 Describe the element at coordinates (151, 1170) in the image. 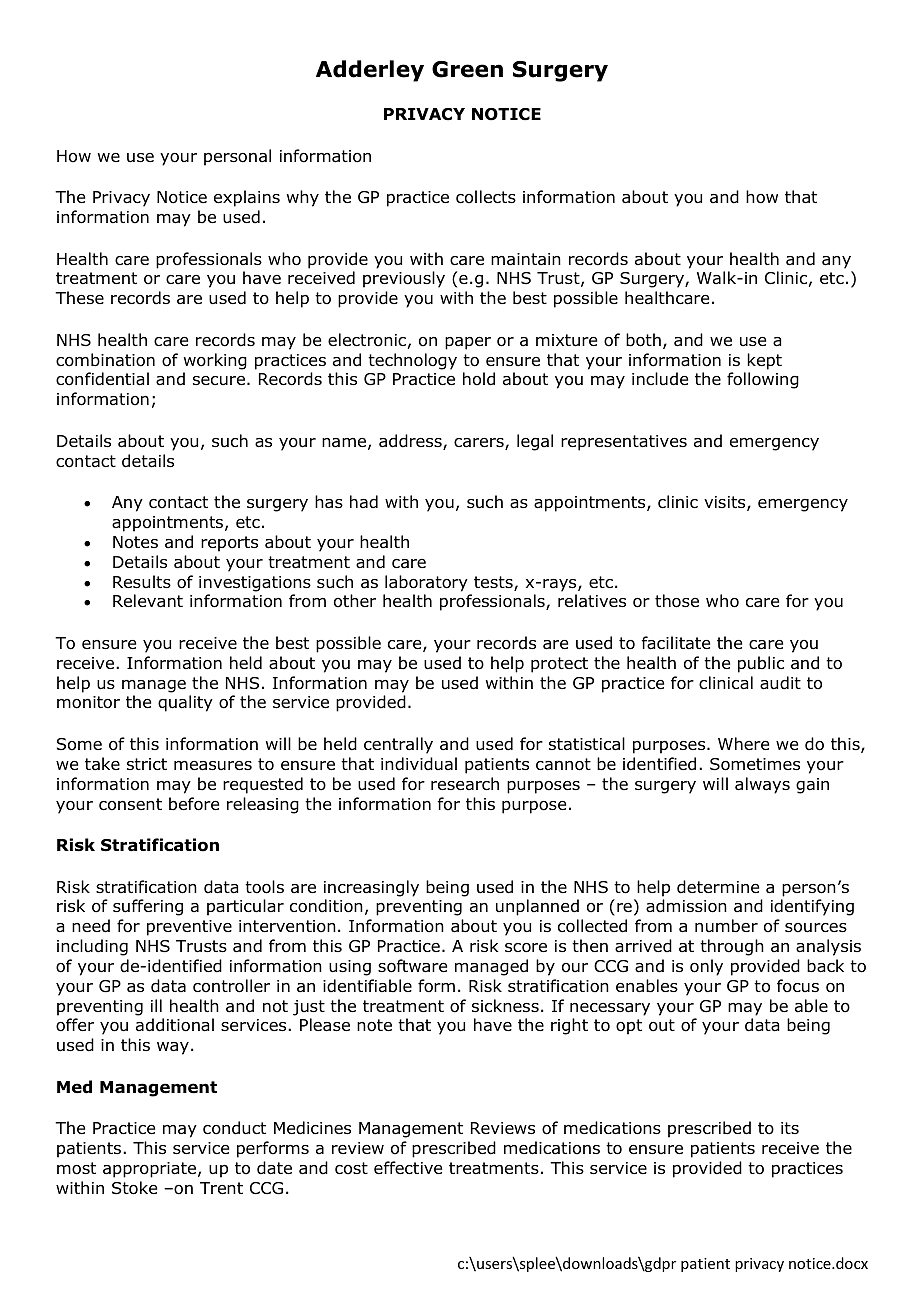

I see `appropriate` at that location.
